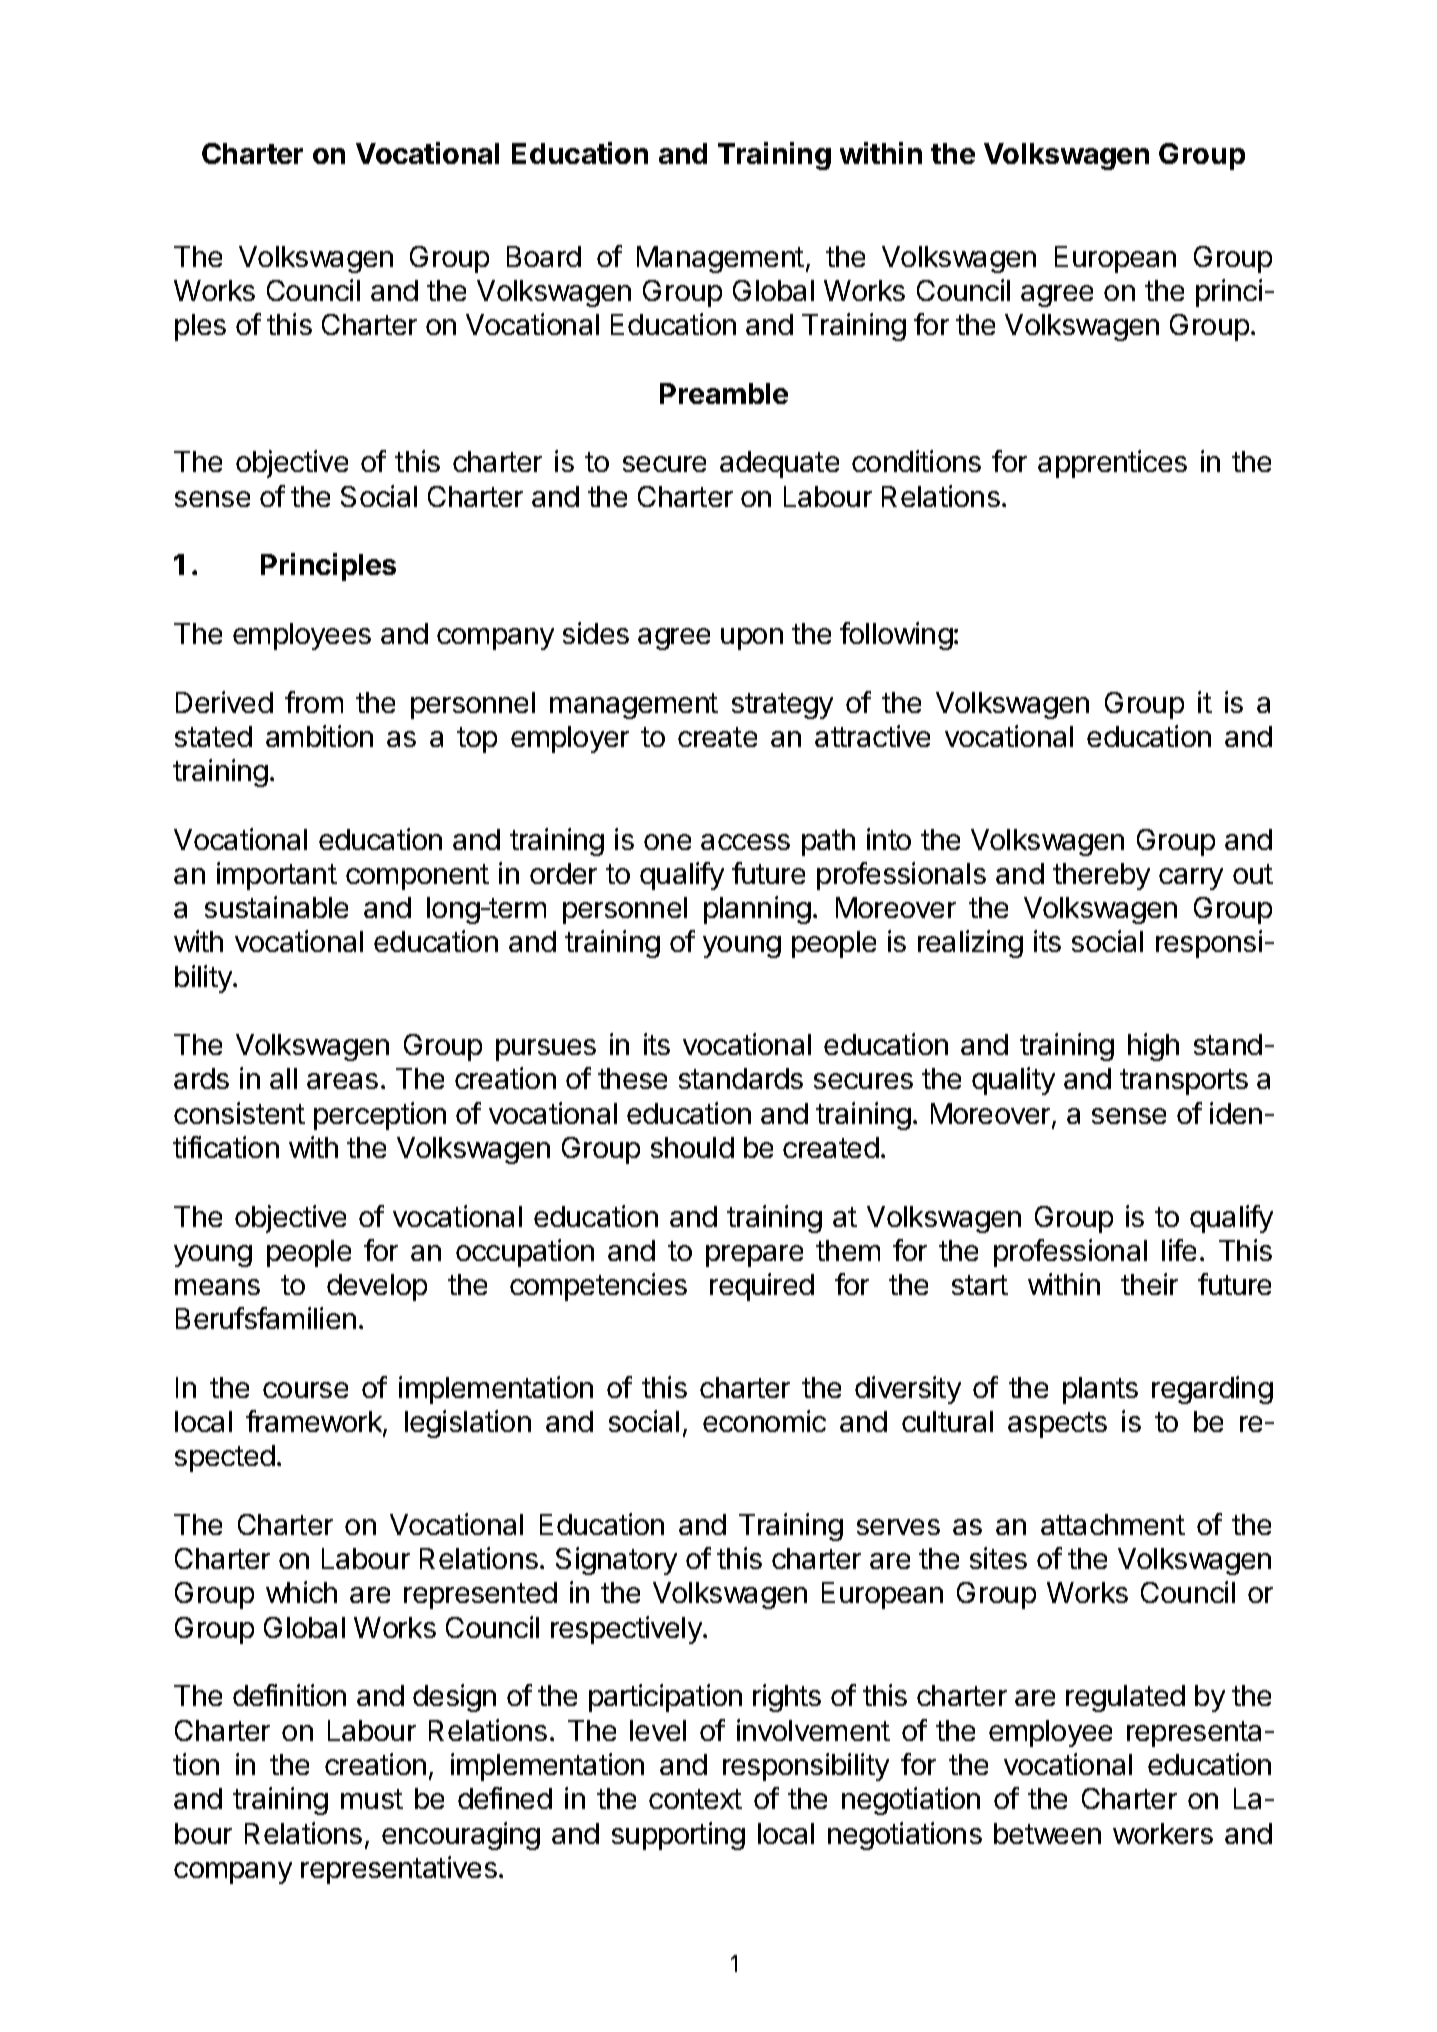 This image has height=2032, width=1437. Describe the element at coordinates (372, 1799) in the image. I see `must` at that location.
